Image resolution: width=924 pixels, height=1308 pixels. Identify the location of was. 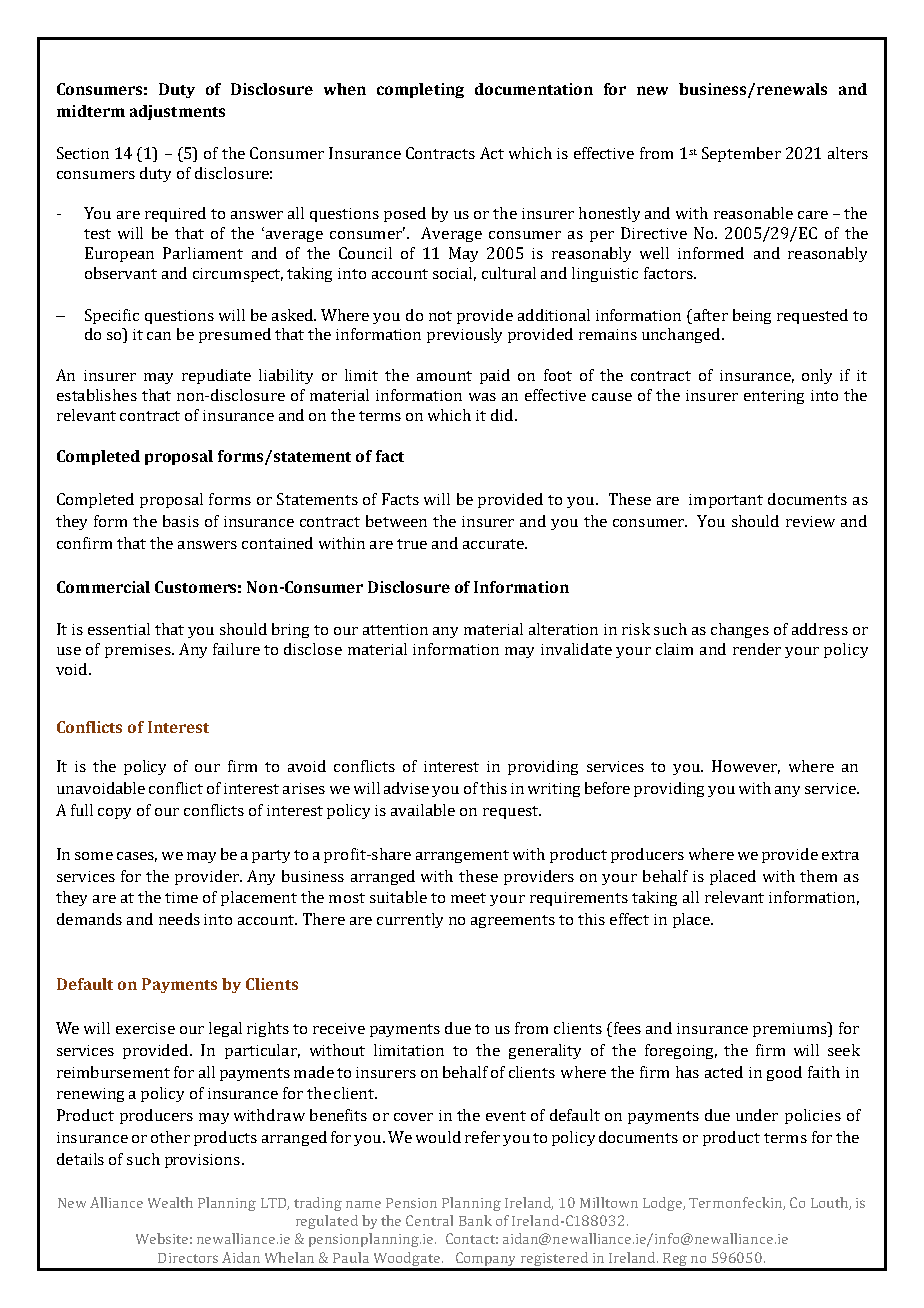
(482, 397).
